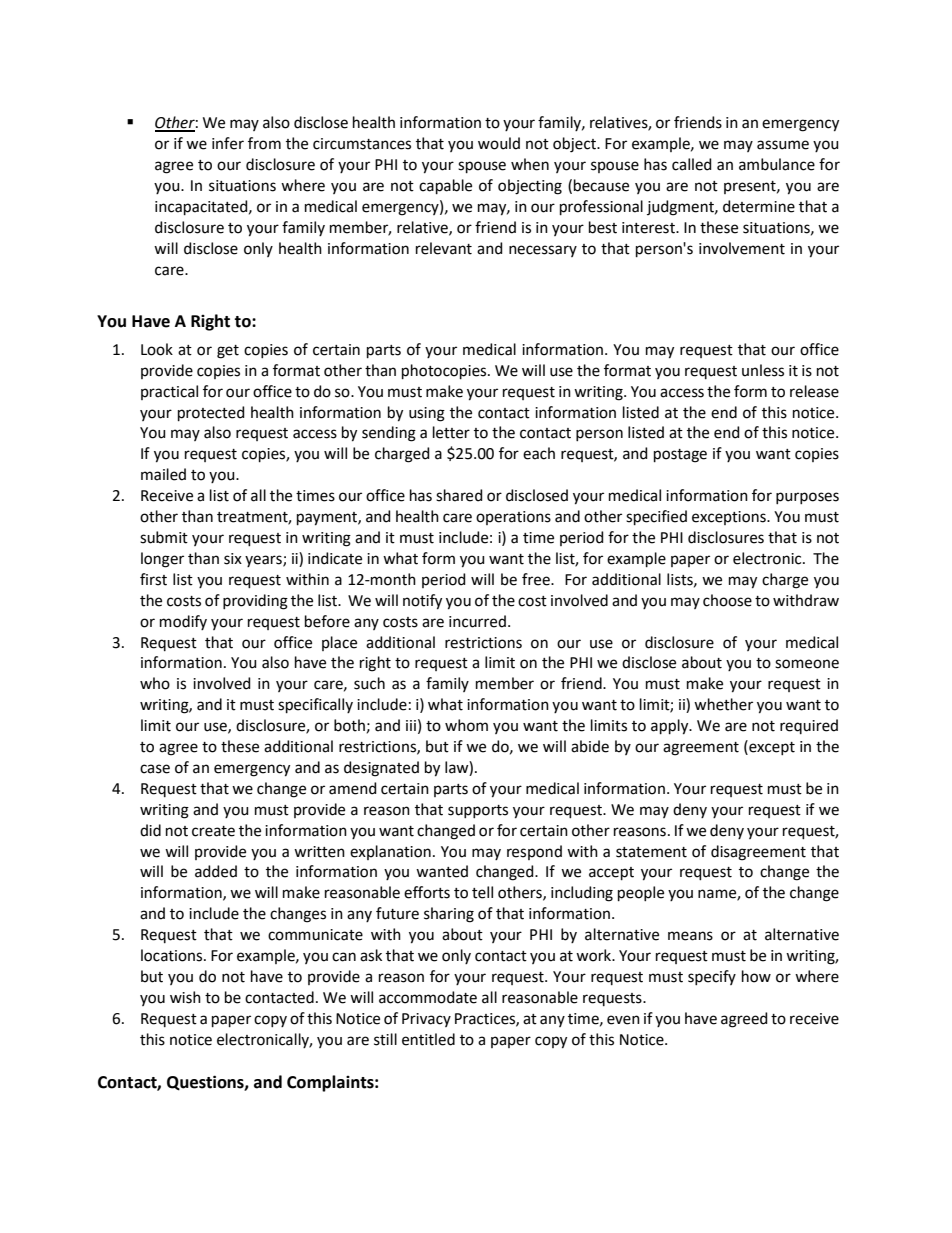 This screenshot has height=1233, width=952. I want to click on specify, so click(712, 977).
